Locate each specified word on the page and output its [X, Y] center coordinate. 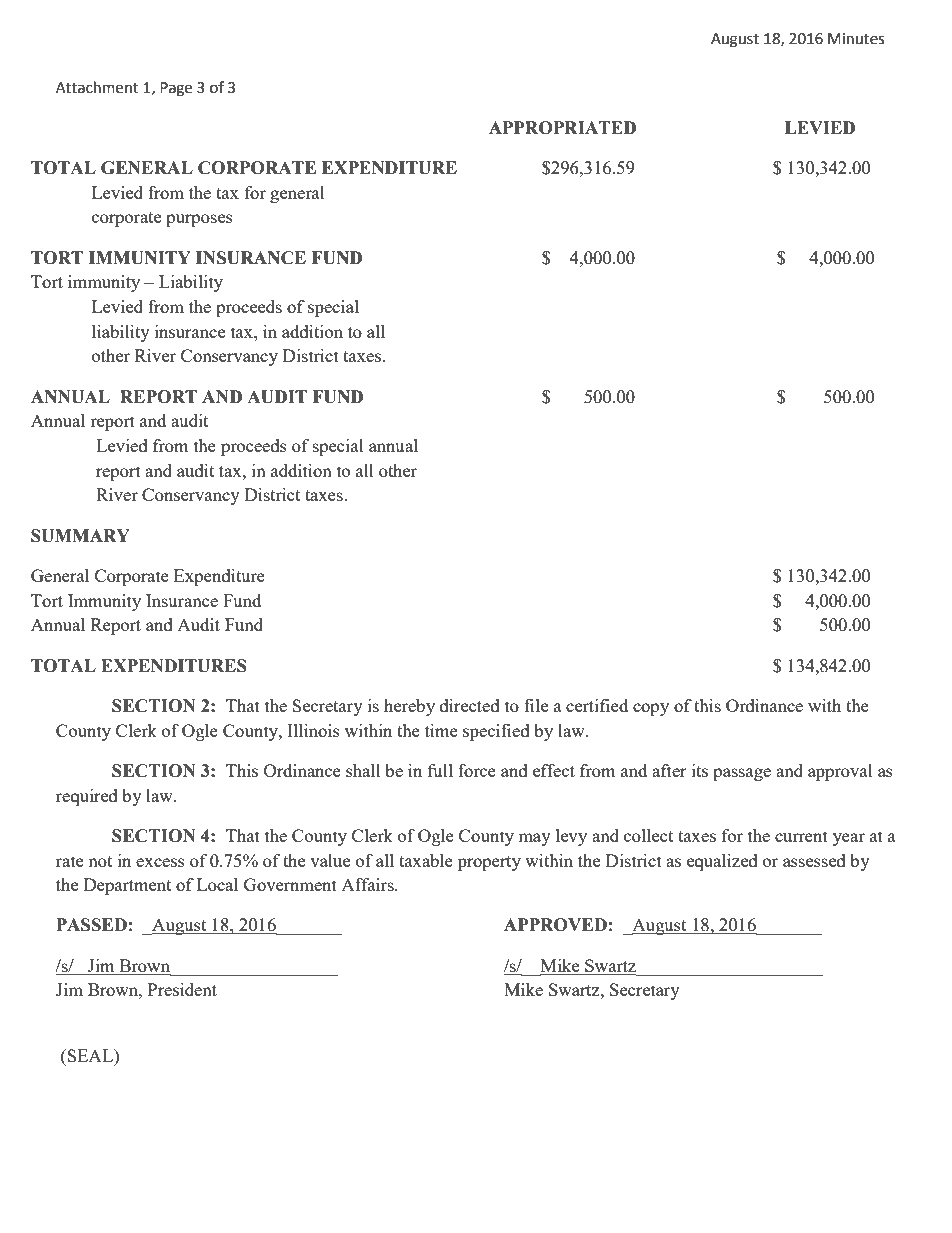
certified [597, 705]
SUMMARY [80, 536]
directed [470, 705]
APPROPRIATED [562, 128]
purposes [199, 220]
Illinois [313, 730]
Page [176, 89]
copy [651, 709]
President [182, 989]
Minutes [856, 39]
